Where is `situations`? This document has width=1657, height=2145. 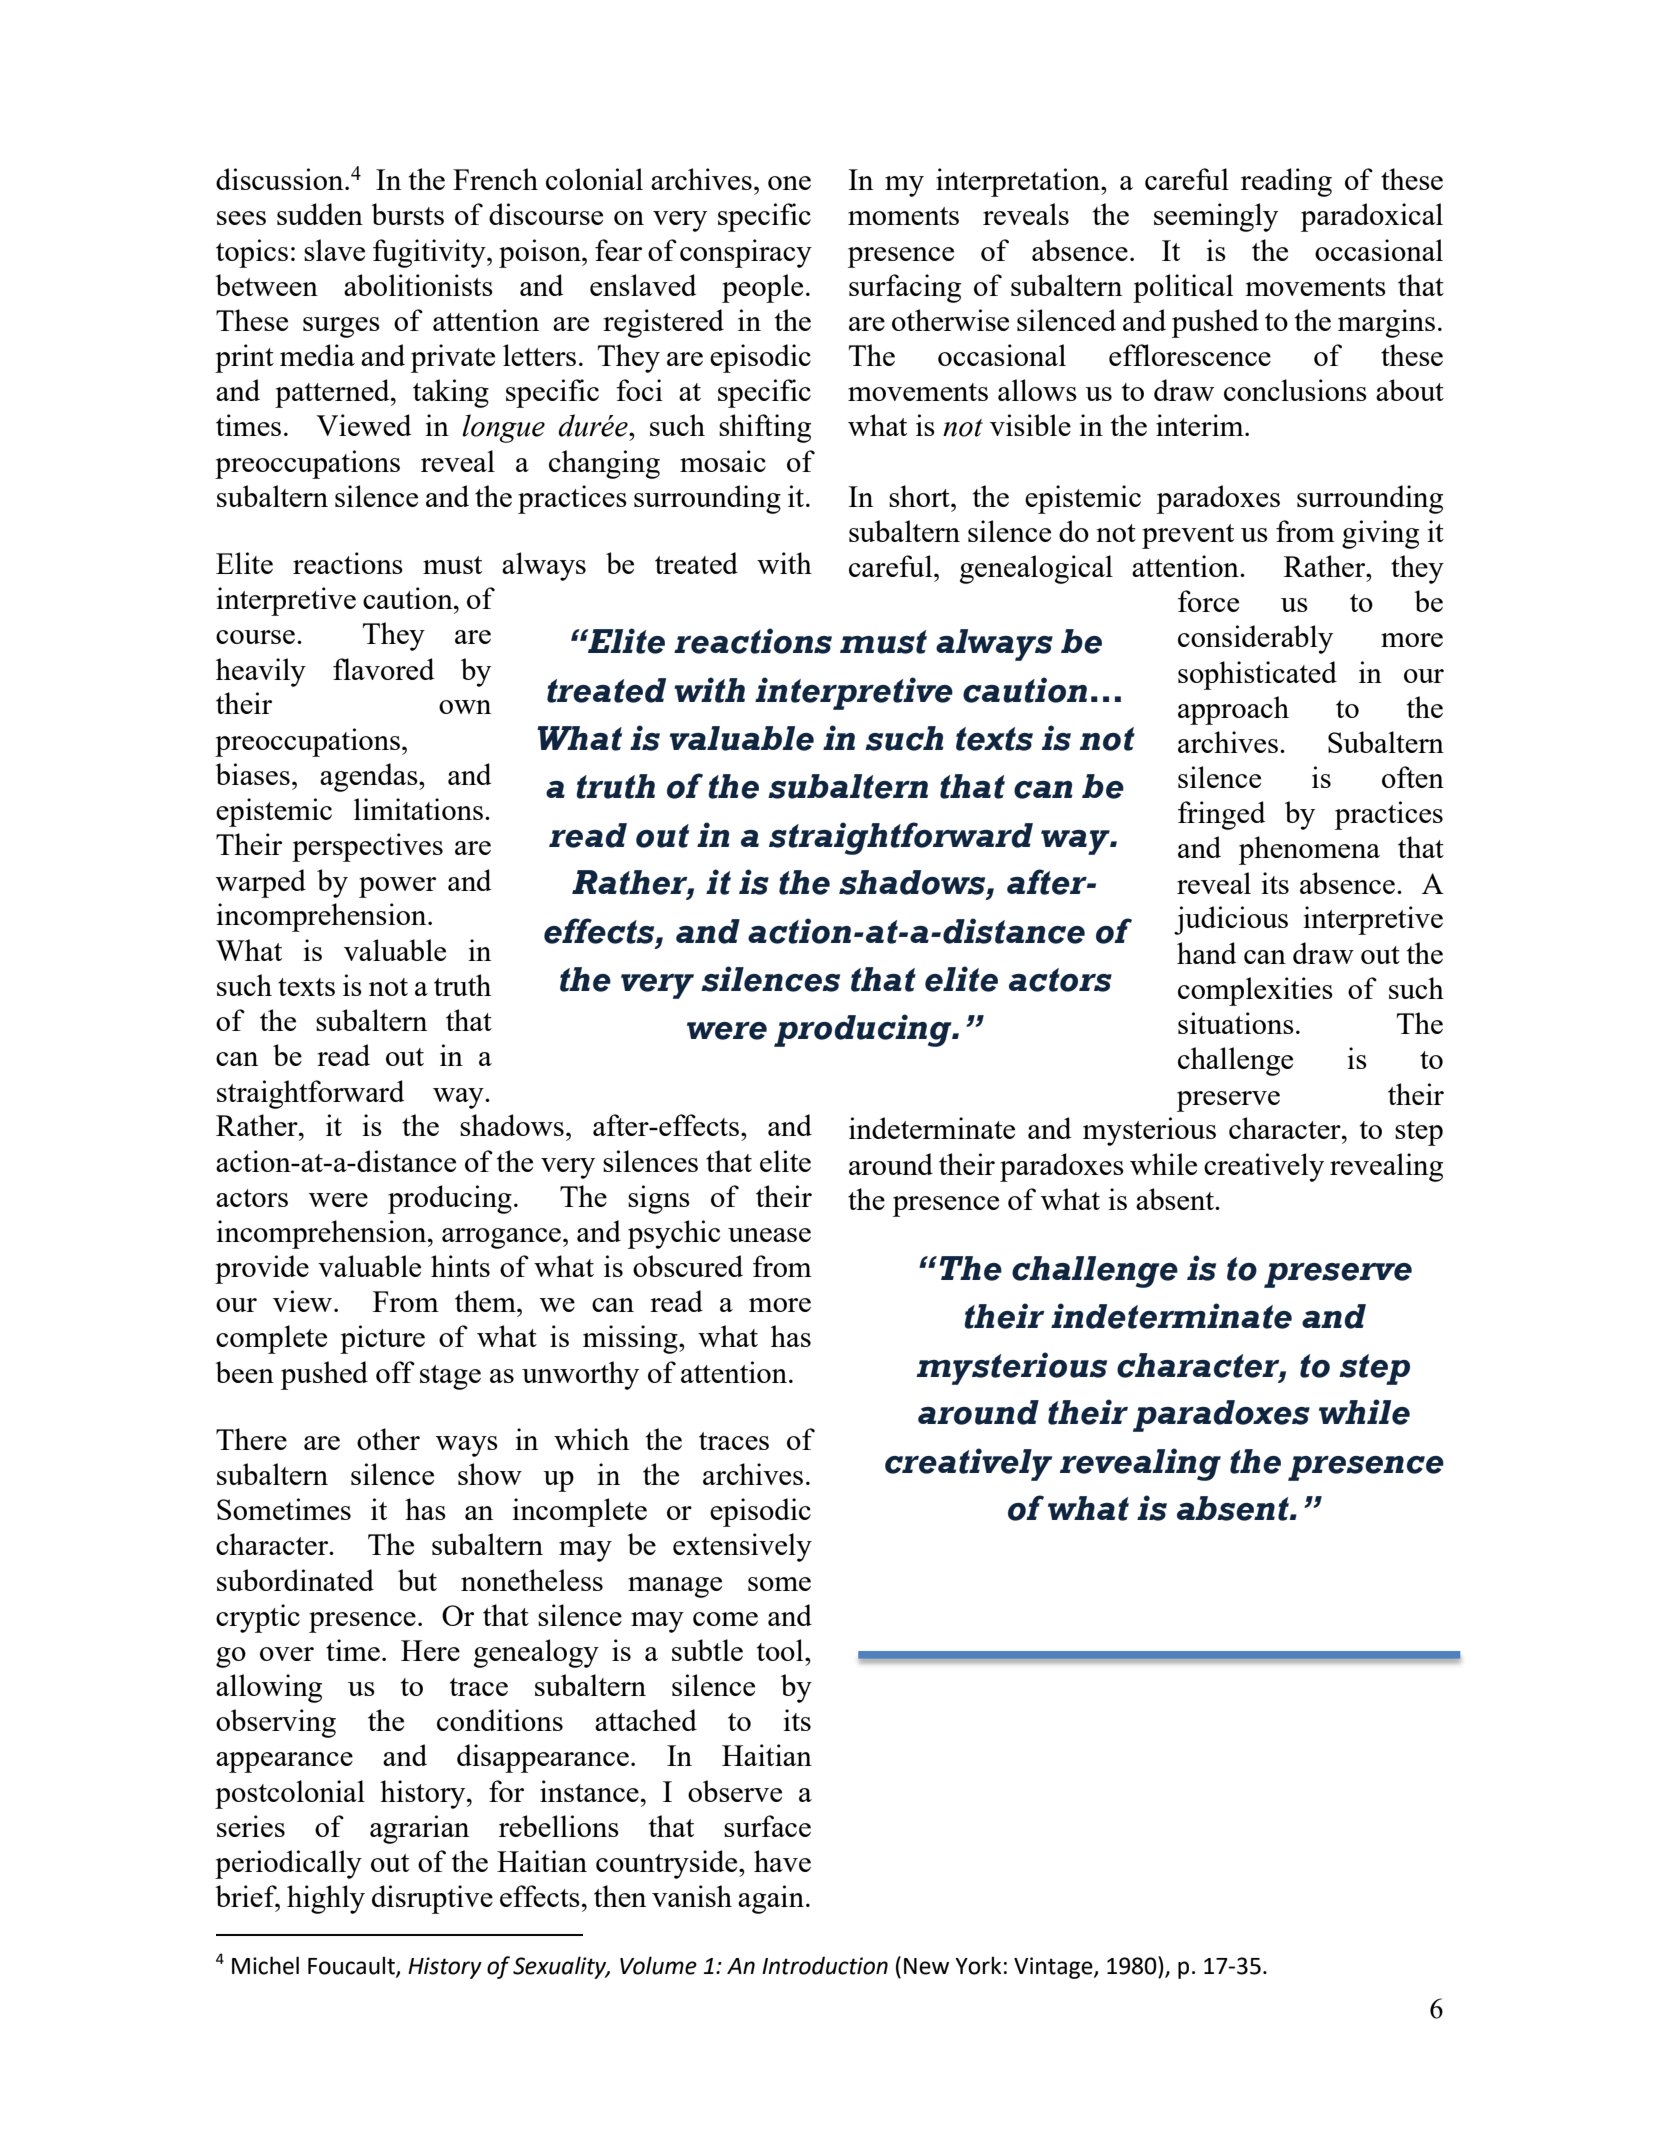 situations is located at coordinates (1236, 1023).
